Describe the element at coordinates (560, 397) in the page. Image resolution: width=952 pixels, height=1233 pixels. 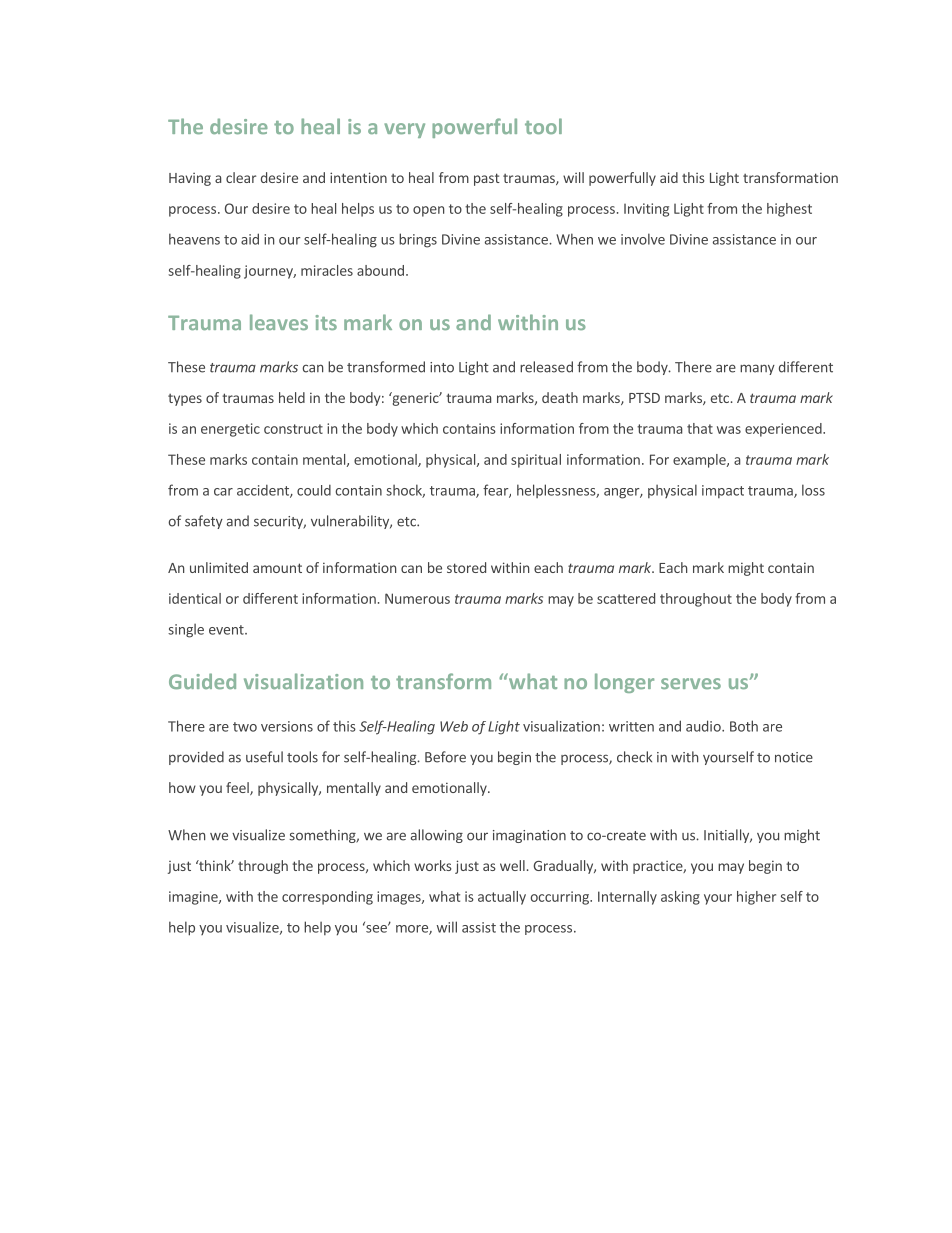
I see `death` at that location.
